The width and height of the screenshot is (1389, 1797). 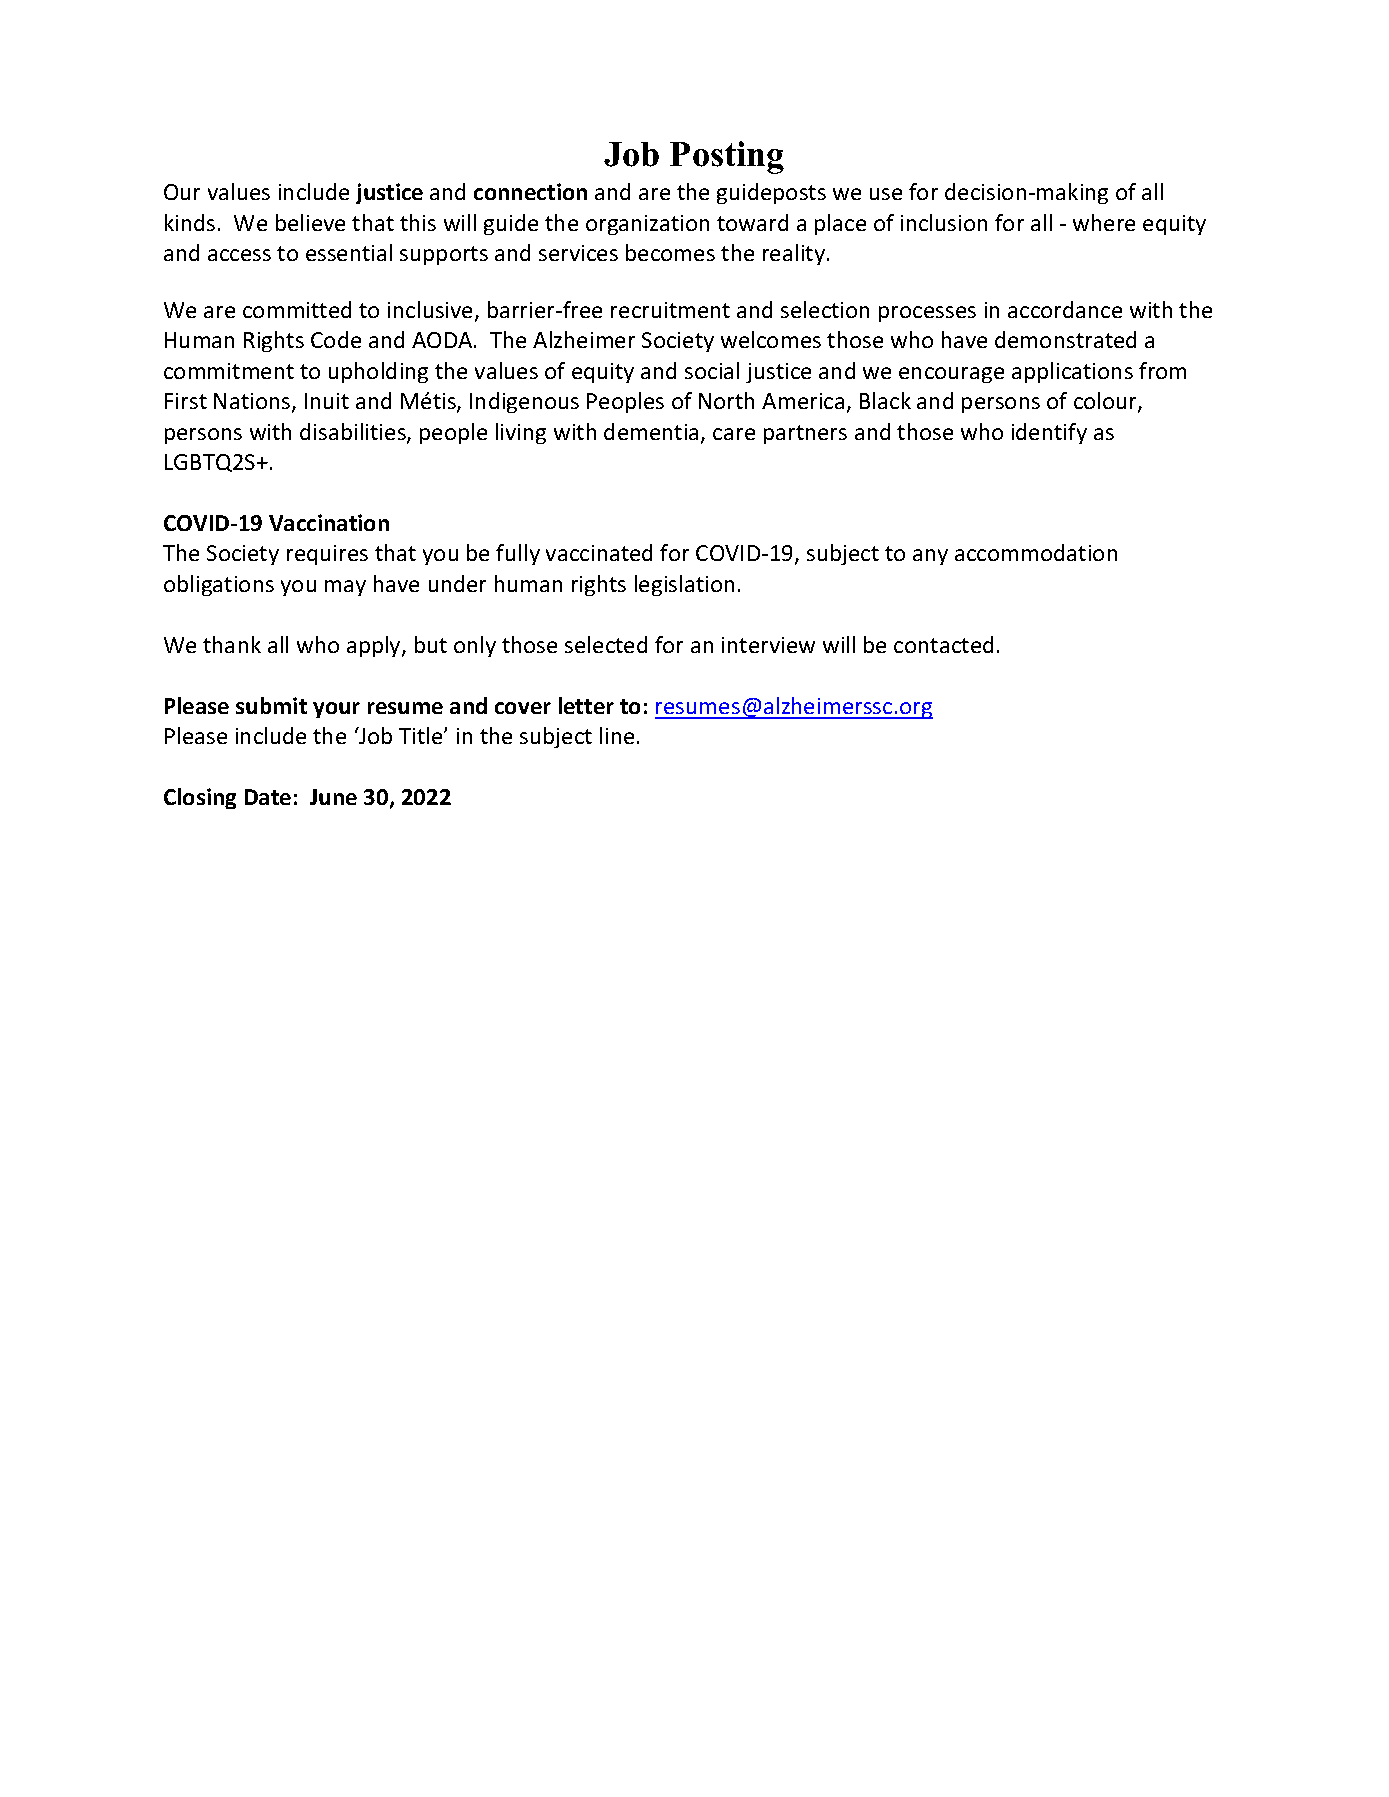 I want to click on legislation, so click(x=684, y=585).
